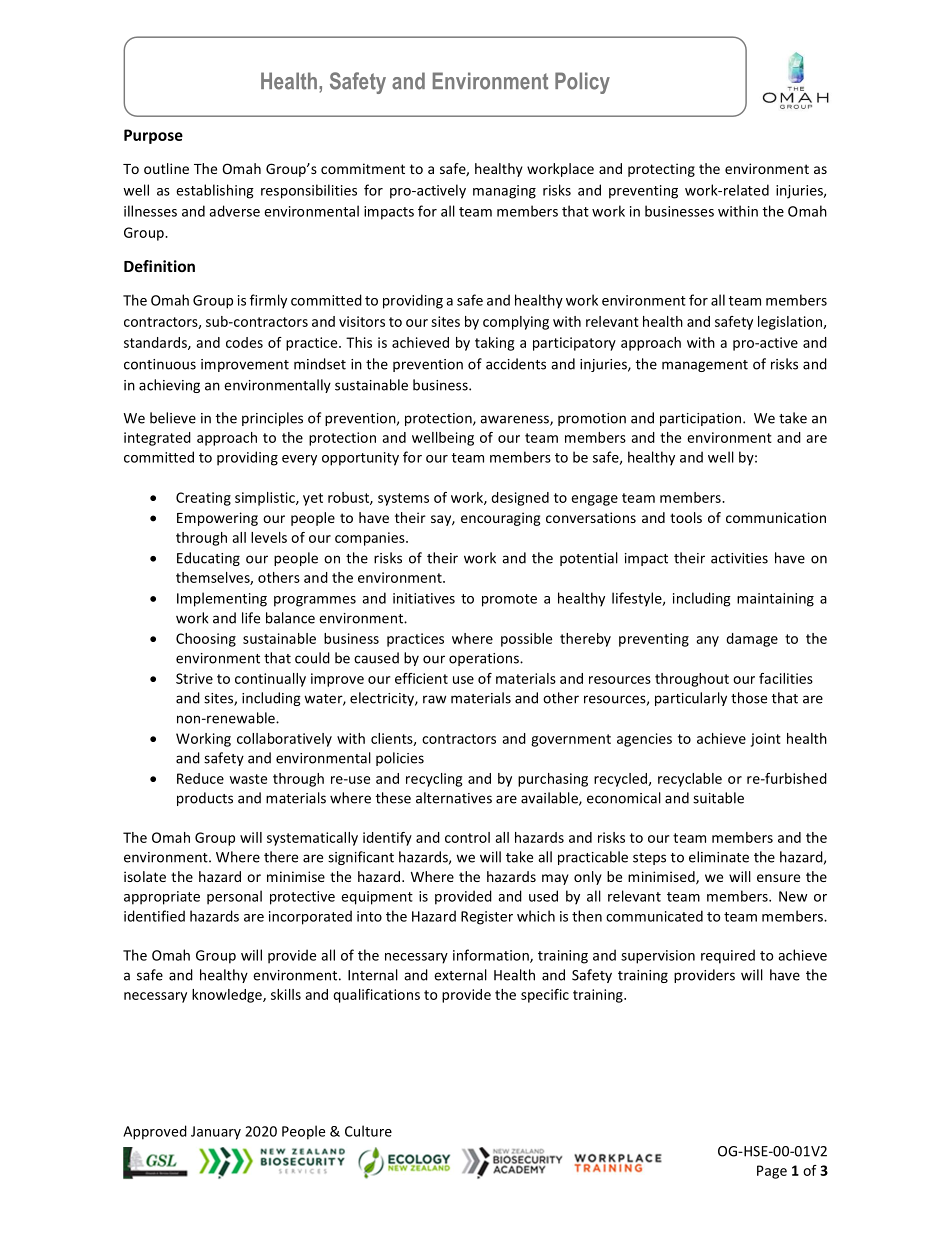 The width and height of the screenshot is (952, 1233). Describe the element at coordinates (153, 136) in the screenshot. I see `Purpose` at that location.
